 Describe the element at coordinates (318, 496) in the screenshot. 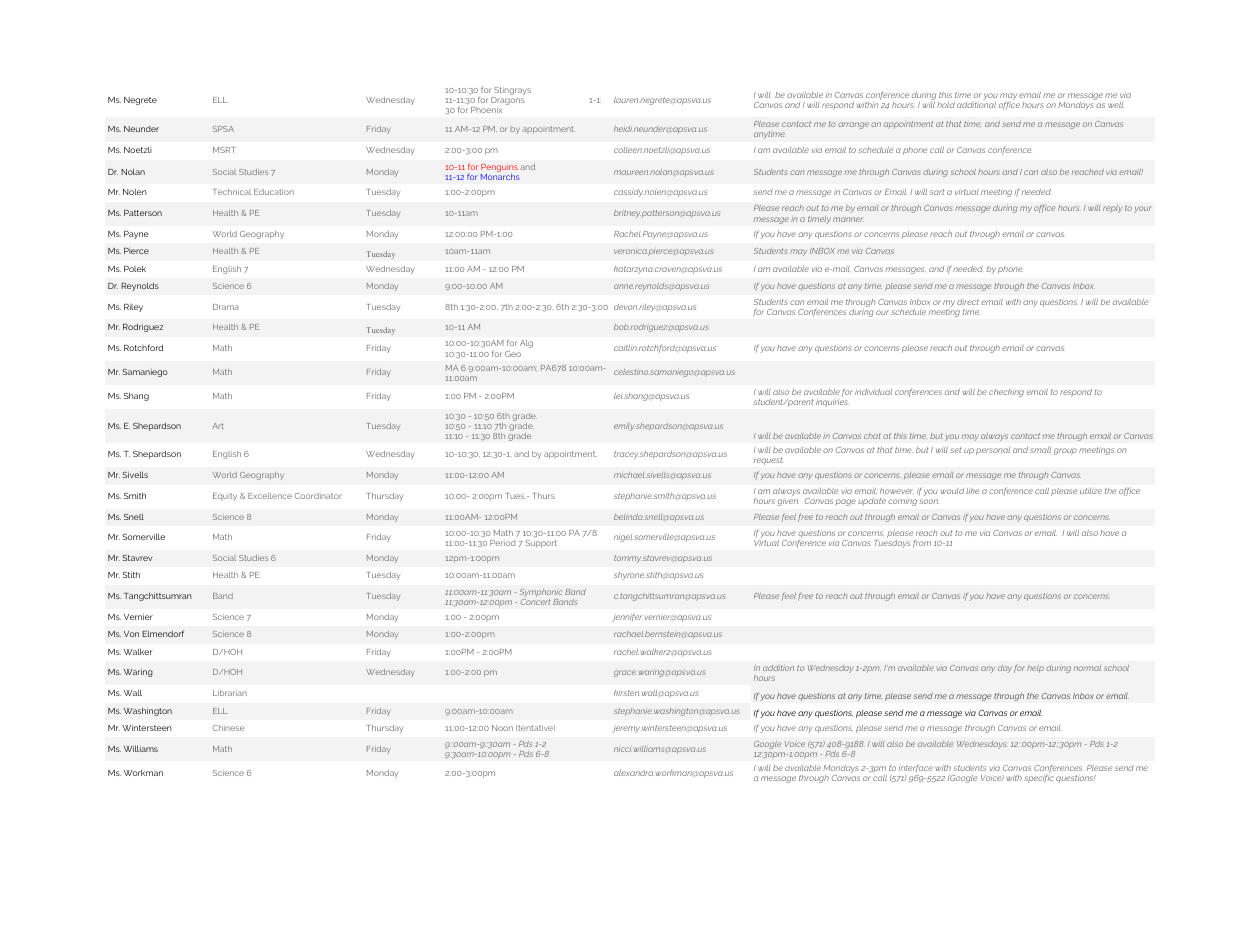

I see `Coordinator` at that location.
